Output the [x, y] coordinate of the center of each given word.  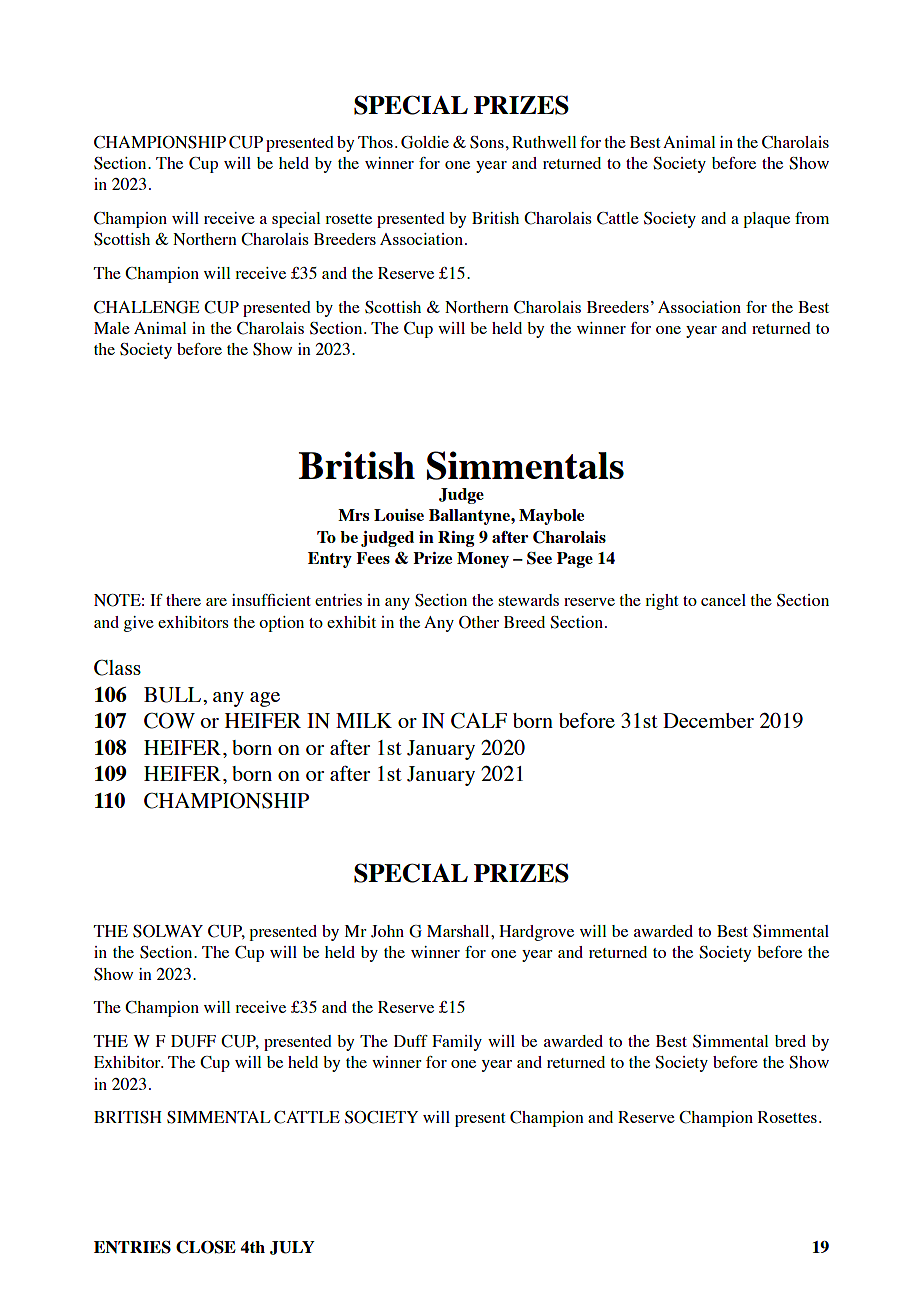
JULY [292, 1248]
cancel [723, 600]
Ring [456, 539]
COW [169, 720]
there [183, 600]
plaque [766, 220]
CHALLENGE [146, 307]
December [708, 720]
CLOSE [206, 1247]
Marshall [459, 931]
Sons [487, 142]
